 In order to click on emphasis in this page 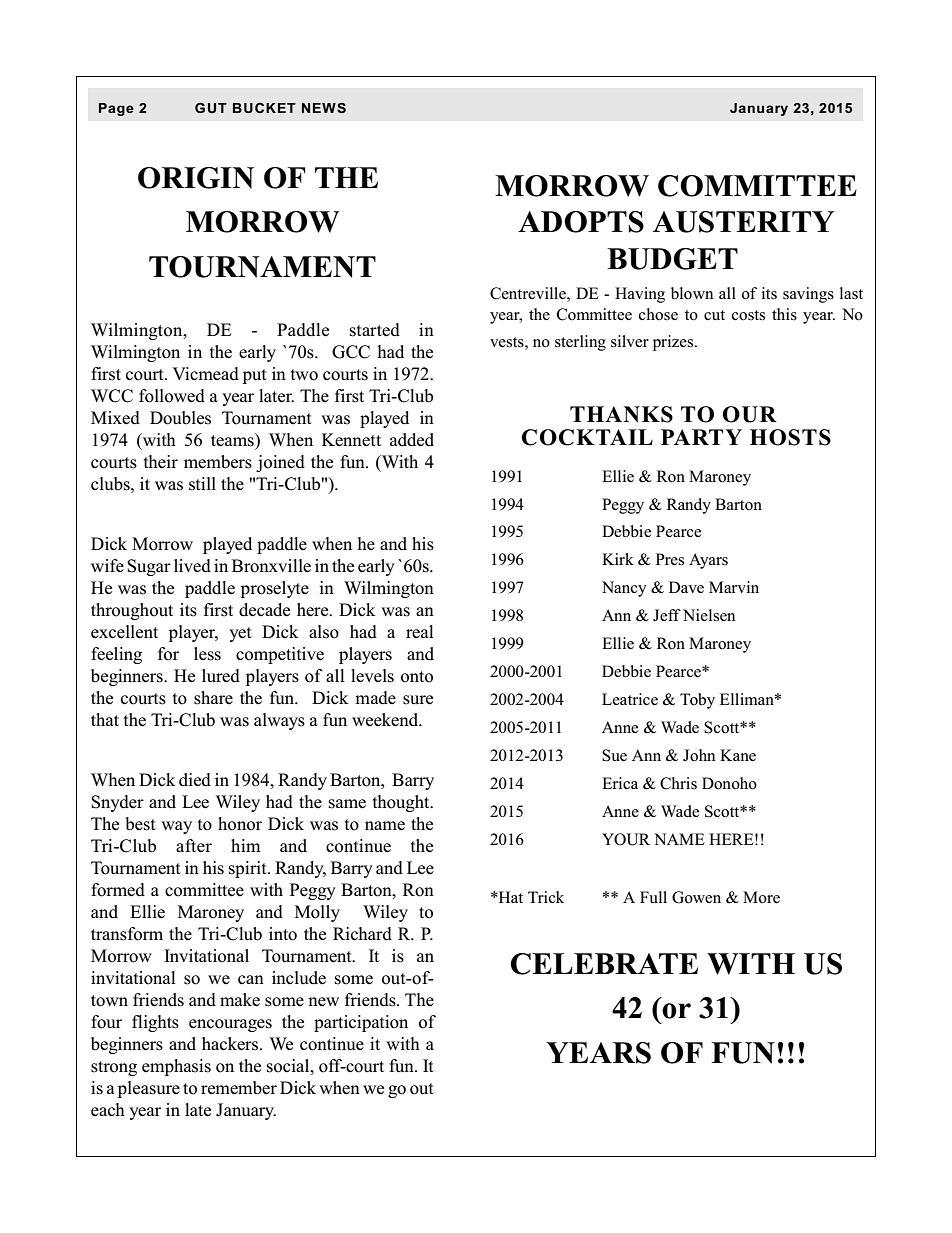, I will do `click(176, 1067)`.
